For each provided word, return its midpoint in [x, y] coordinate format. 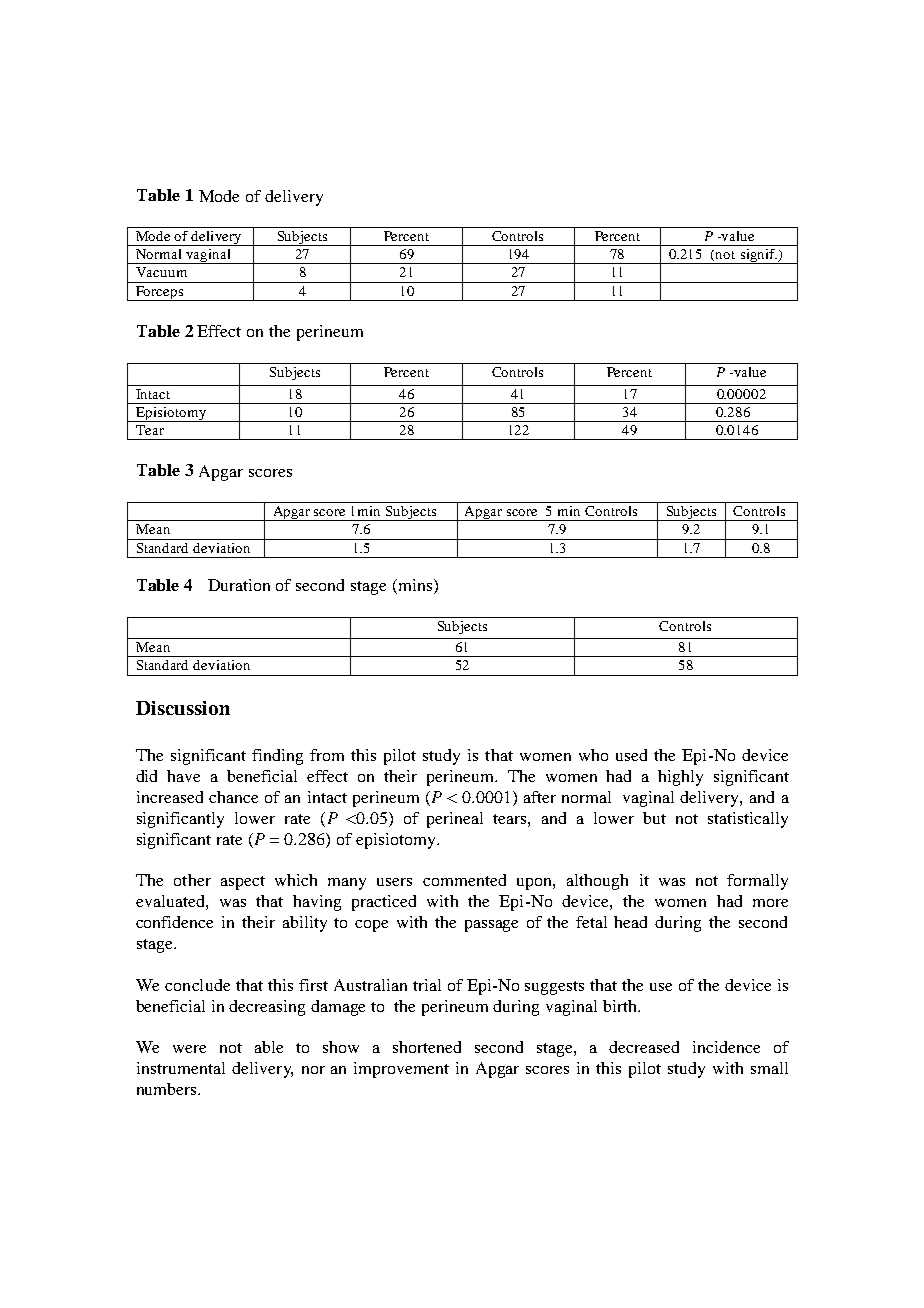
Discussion [183, 708]
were [189, 1049]
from [327, 755]
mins [415, 586]
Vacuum [161, 272]
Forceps [160, 293]
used [631, 755]
